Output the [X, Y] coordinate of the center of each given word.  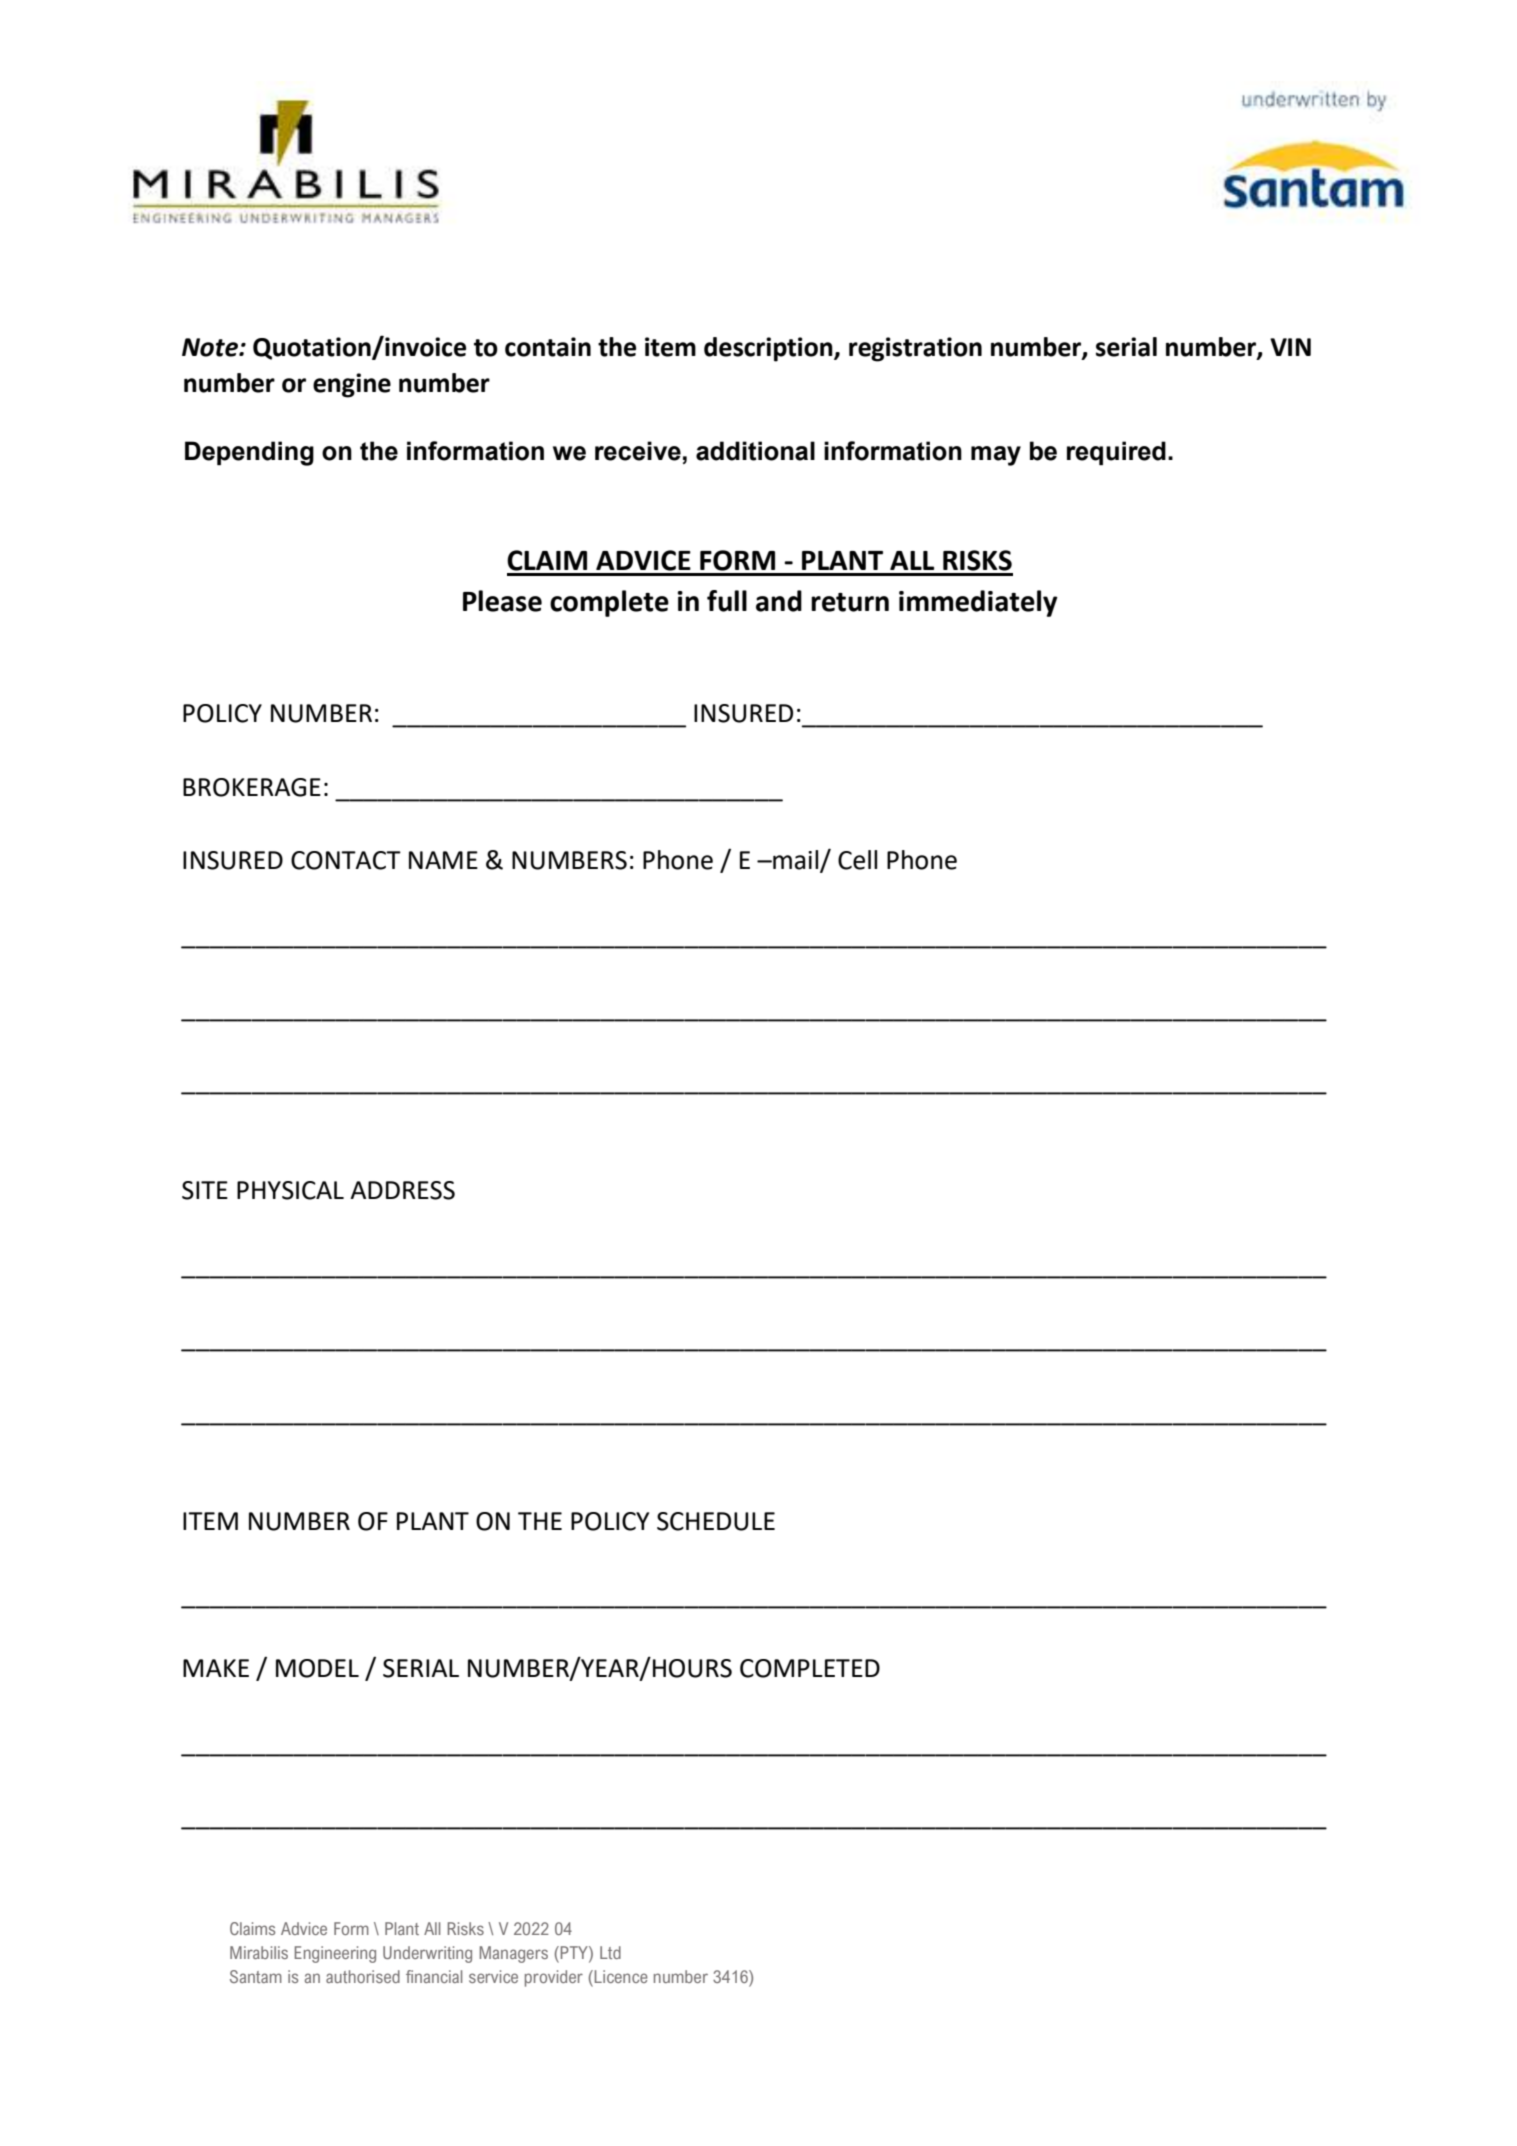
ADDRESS [402, 1190]
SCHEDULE [716, 1521]
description [769, 349]
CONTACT [346, 860]
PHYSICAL [290, 1190]
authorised [363, 1976]
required [1116, 453]
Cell [857, 860]
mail [796, 861]
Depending [249, 453]
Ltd [610, 1952]
